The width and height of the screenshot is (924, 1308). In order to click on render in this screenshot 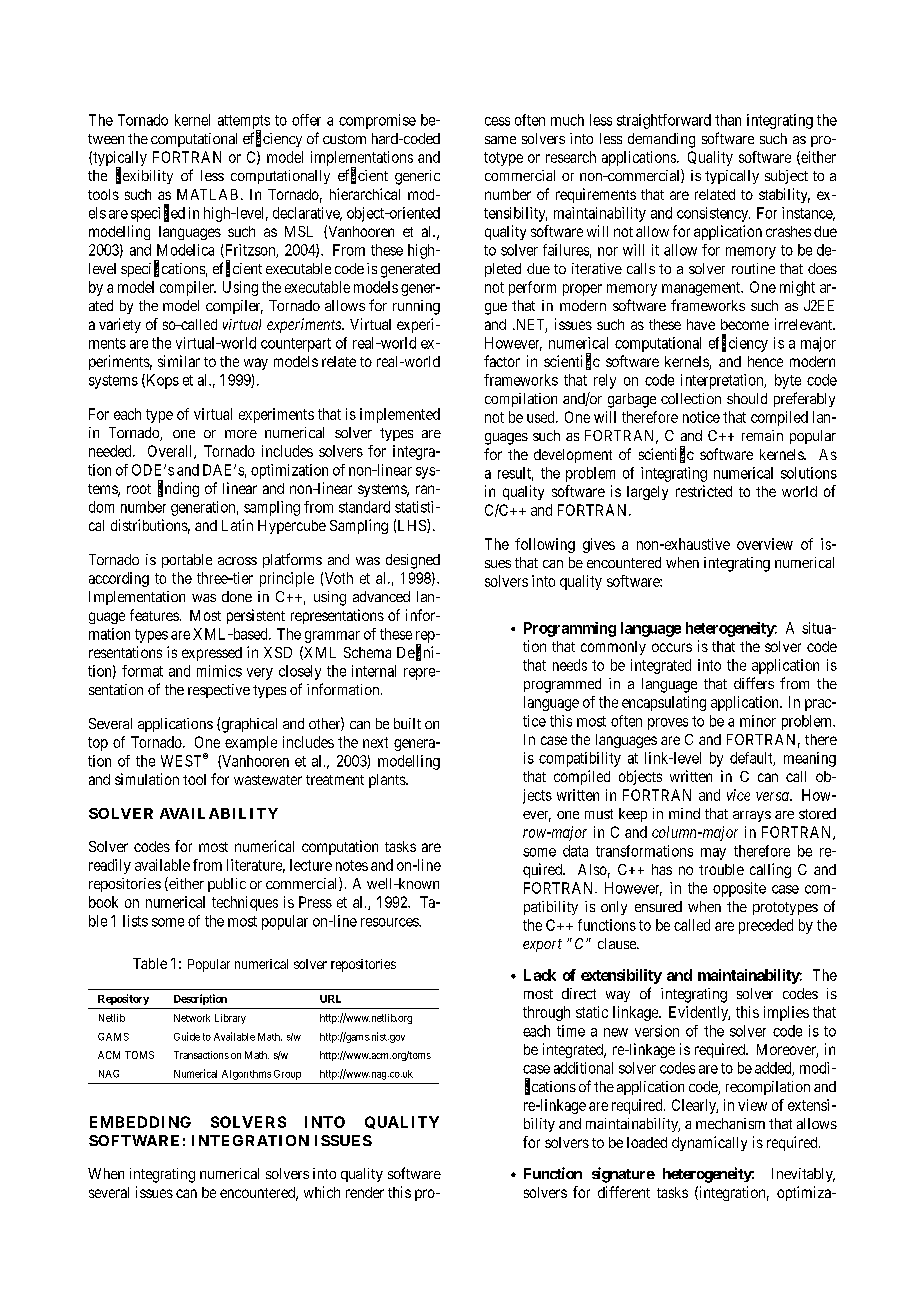, I will do `click(365, 1192)`.
